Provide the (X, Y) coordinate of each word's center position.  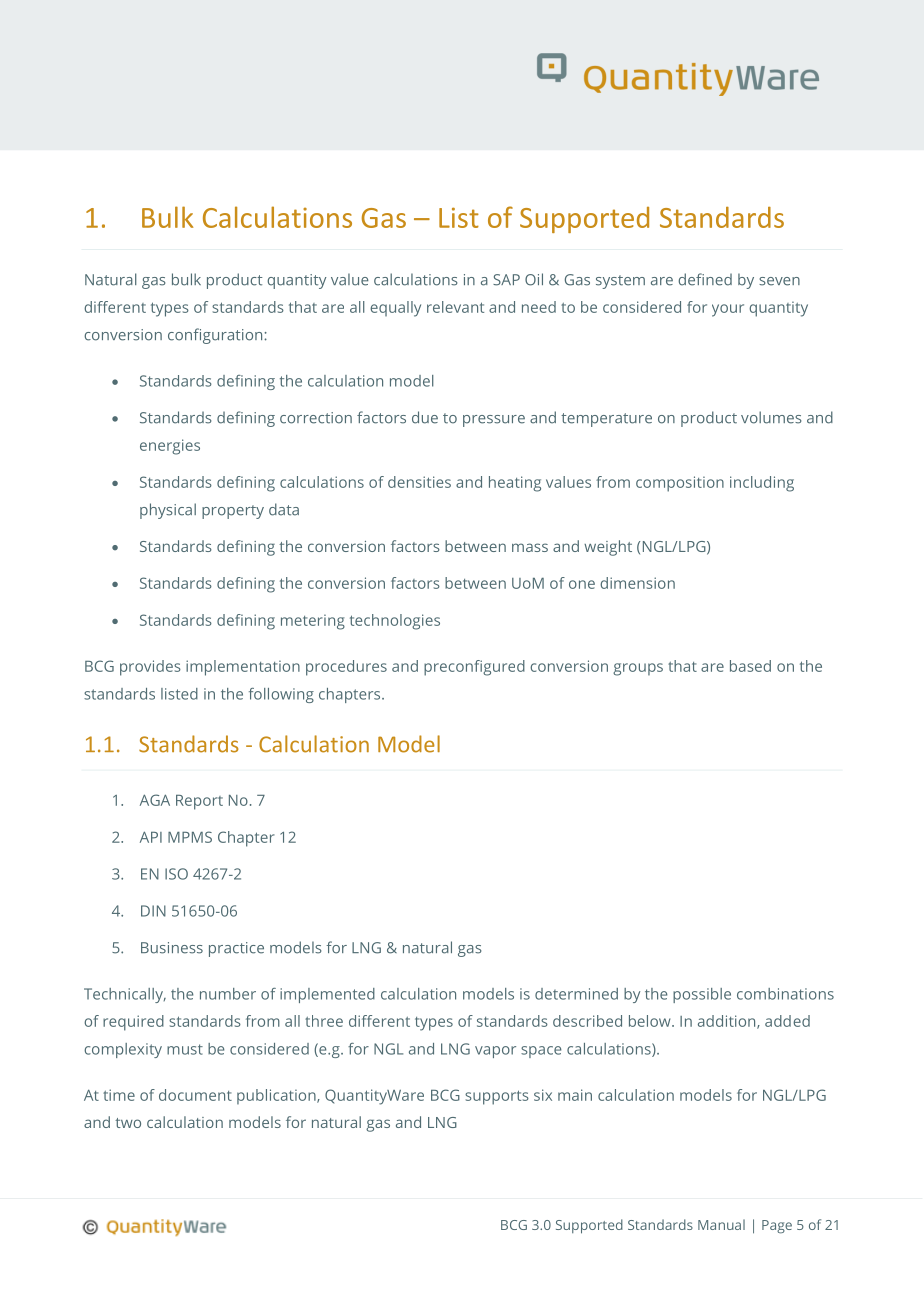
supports (497, 1097)
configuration (216, 336)
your (728, 310)
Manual (721, 1224)
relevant (455, 307)
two (128, 1123)
